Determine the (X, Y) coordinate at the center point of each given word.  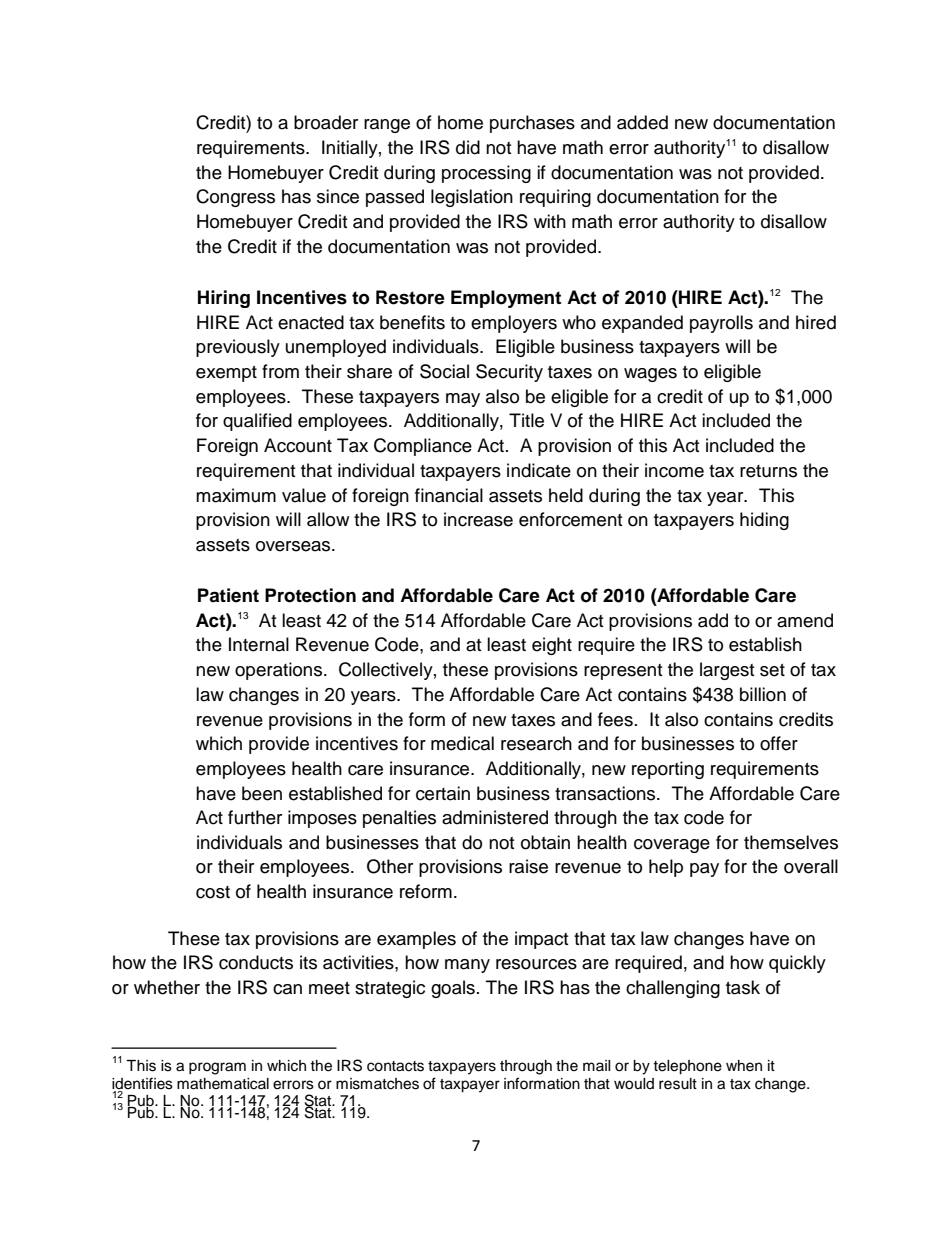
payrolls (721, 324)
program (217, 1068)
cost (213, 892)
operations (280, 671)
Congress (235, 198)
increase (478, 519)
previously (238, 348)
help (666, 868)
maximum (236, 495)
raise (528, 866)
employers (514, 324)
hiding (764, 521)
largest (727, 671)
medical (462, 743)
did (468, 147)
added (642, 122)
